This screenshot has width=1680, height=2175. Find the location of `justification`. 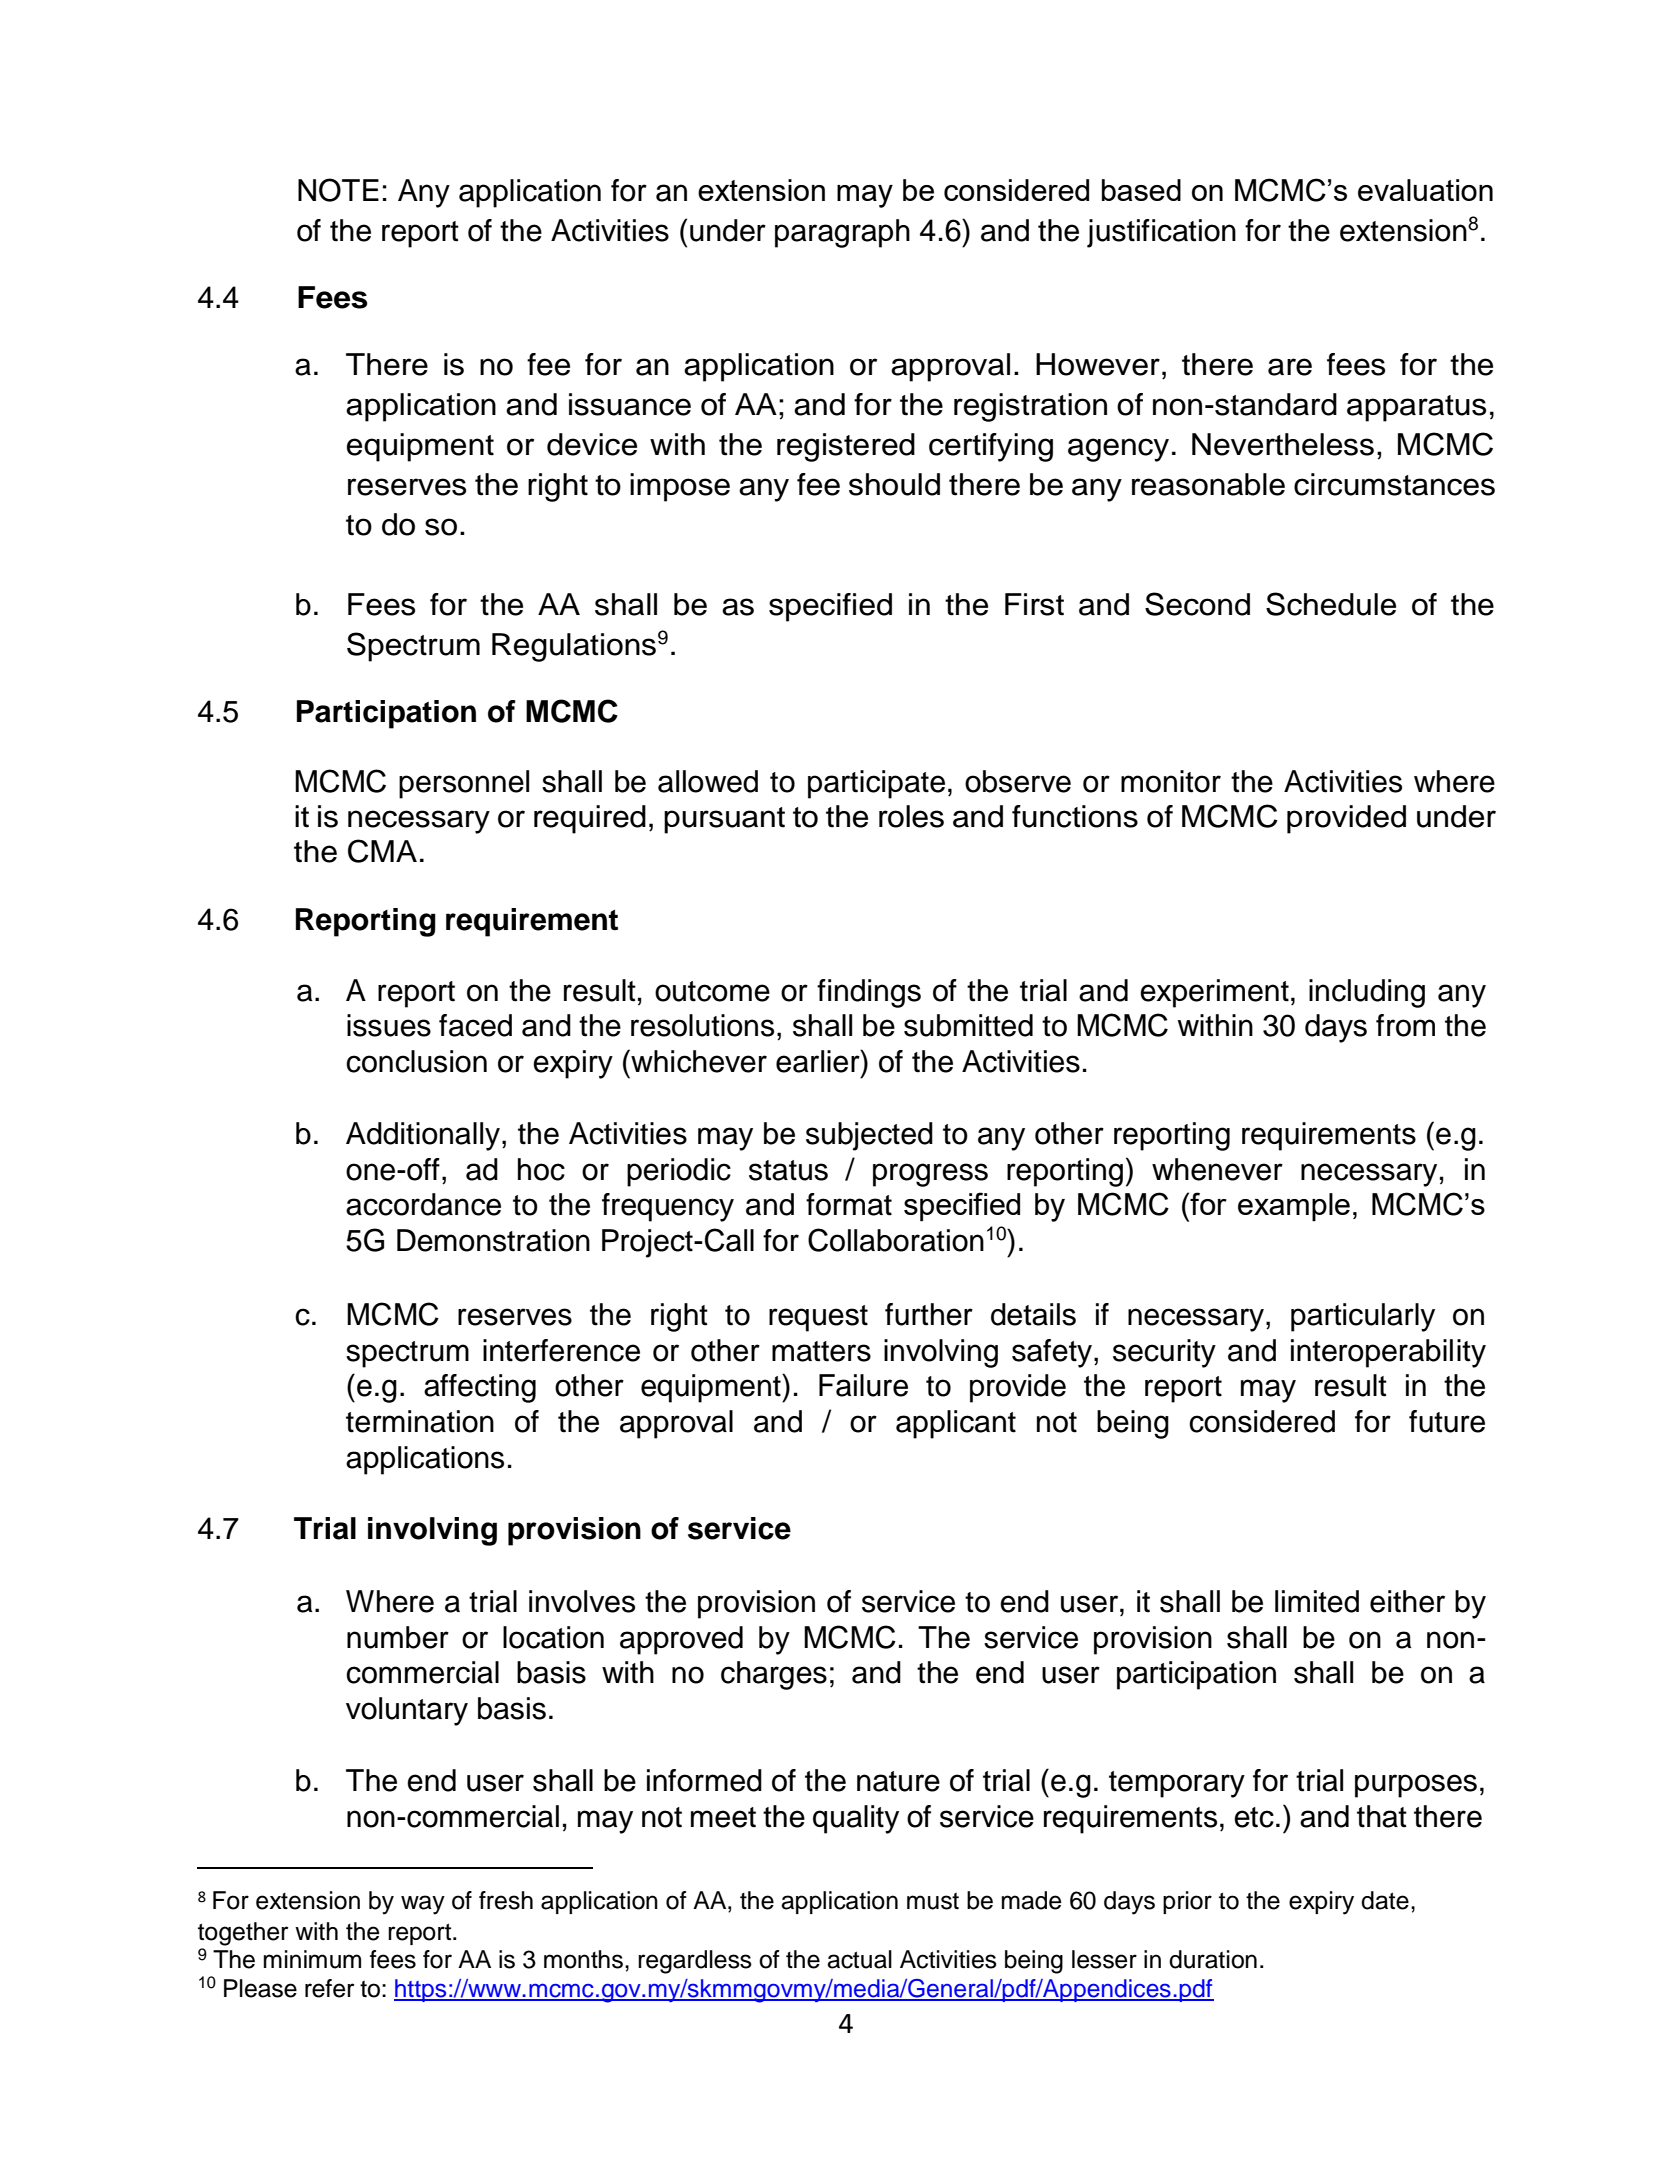

justification is located at coordinates (1161, 233).
